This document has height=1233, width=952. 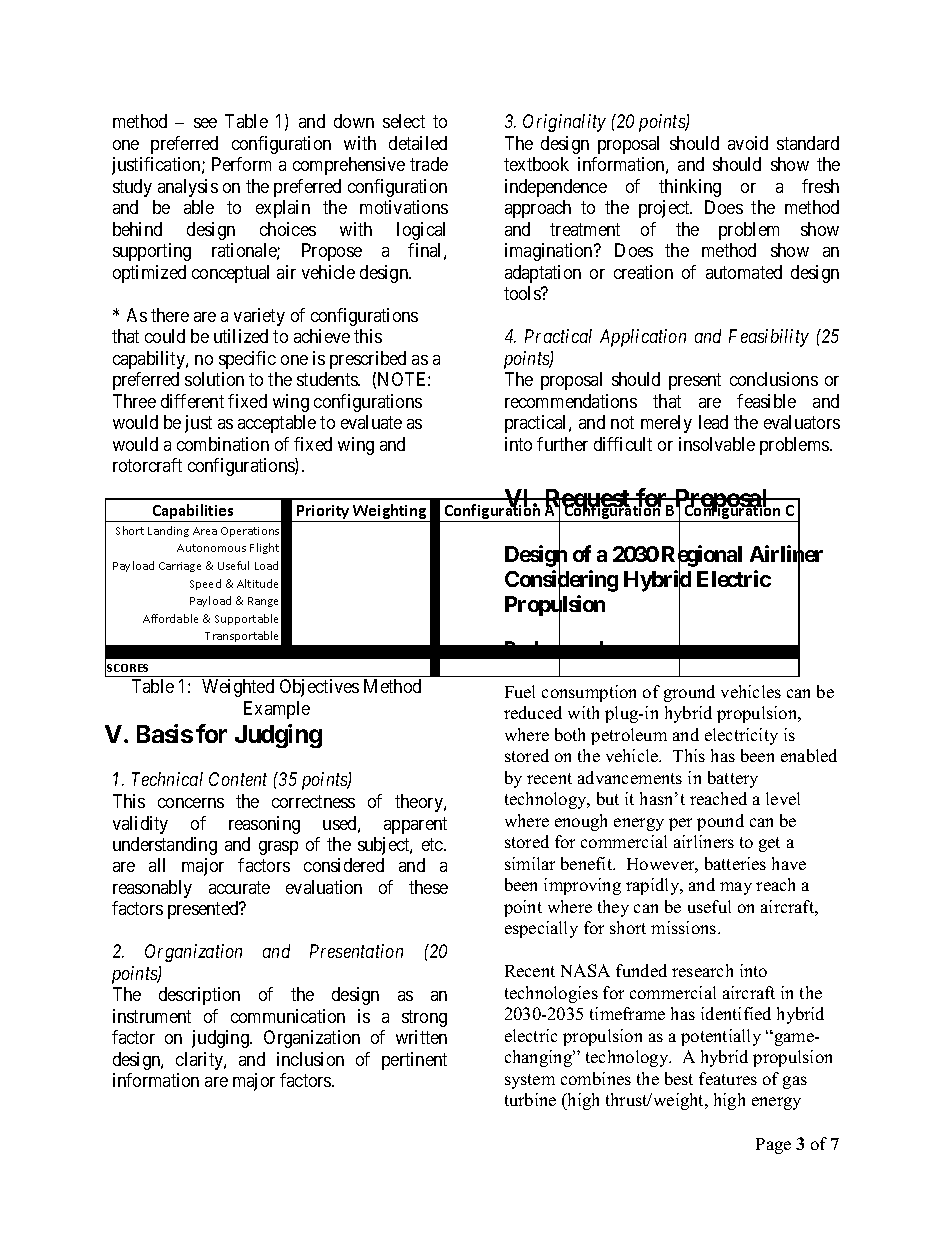 I want to click on concerns, so click(x=191, y=803).
